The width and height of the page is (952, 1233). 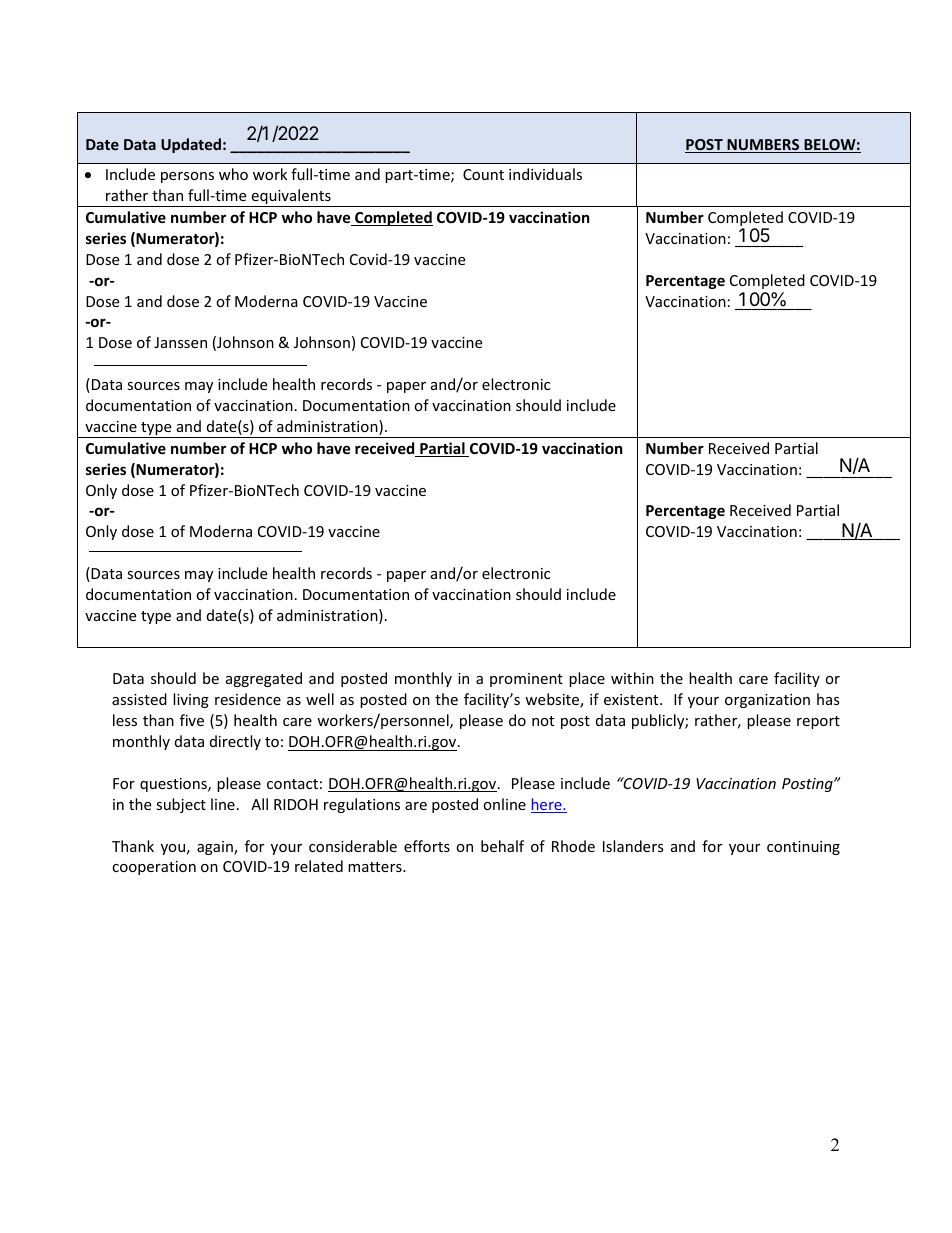 What do you see at coordinates (632, 678) in the page?
I see `within` at bounding box center [632, 678].
